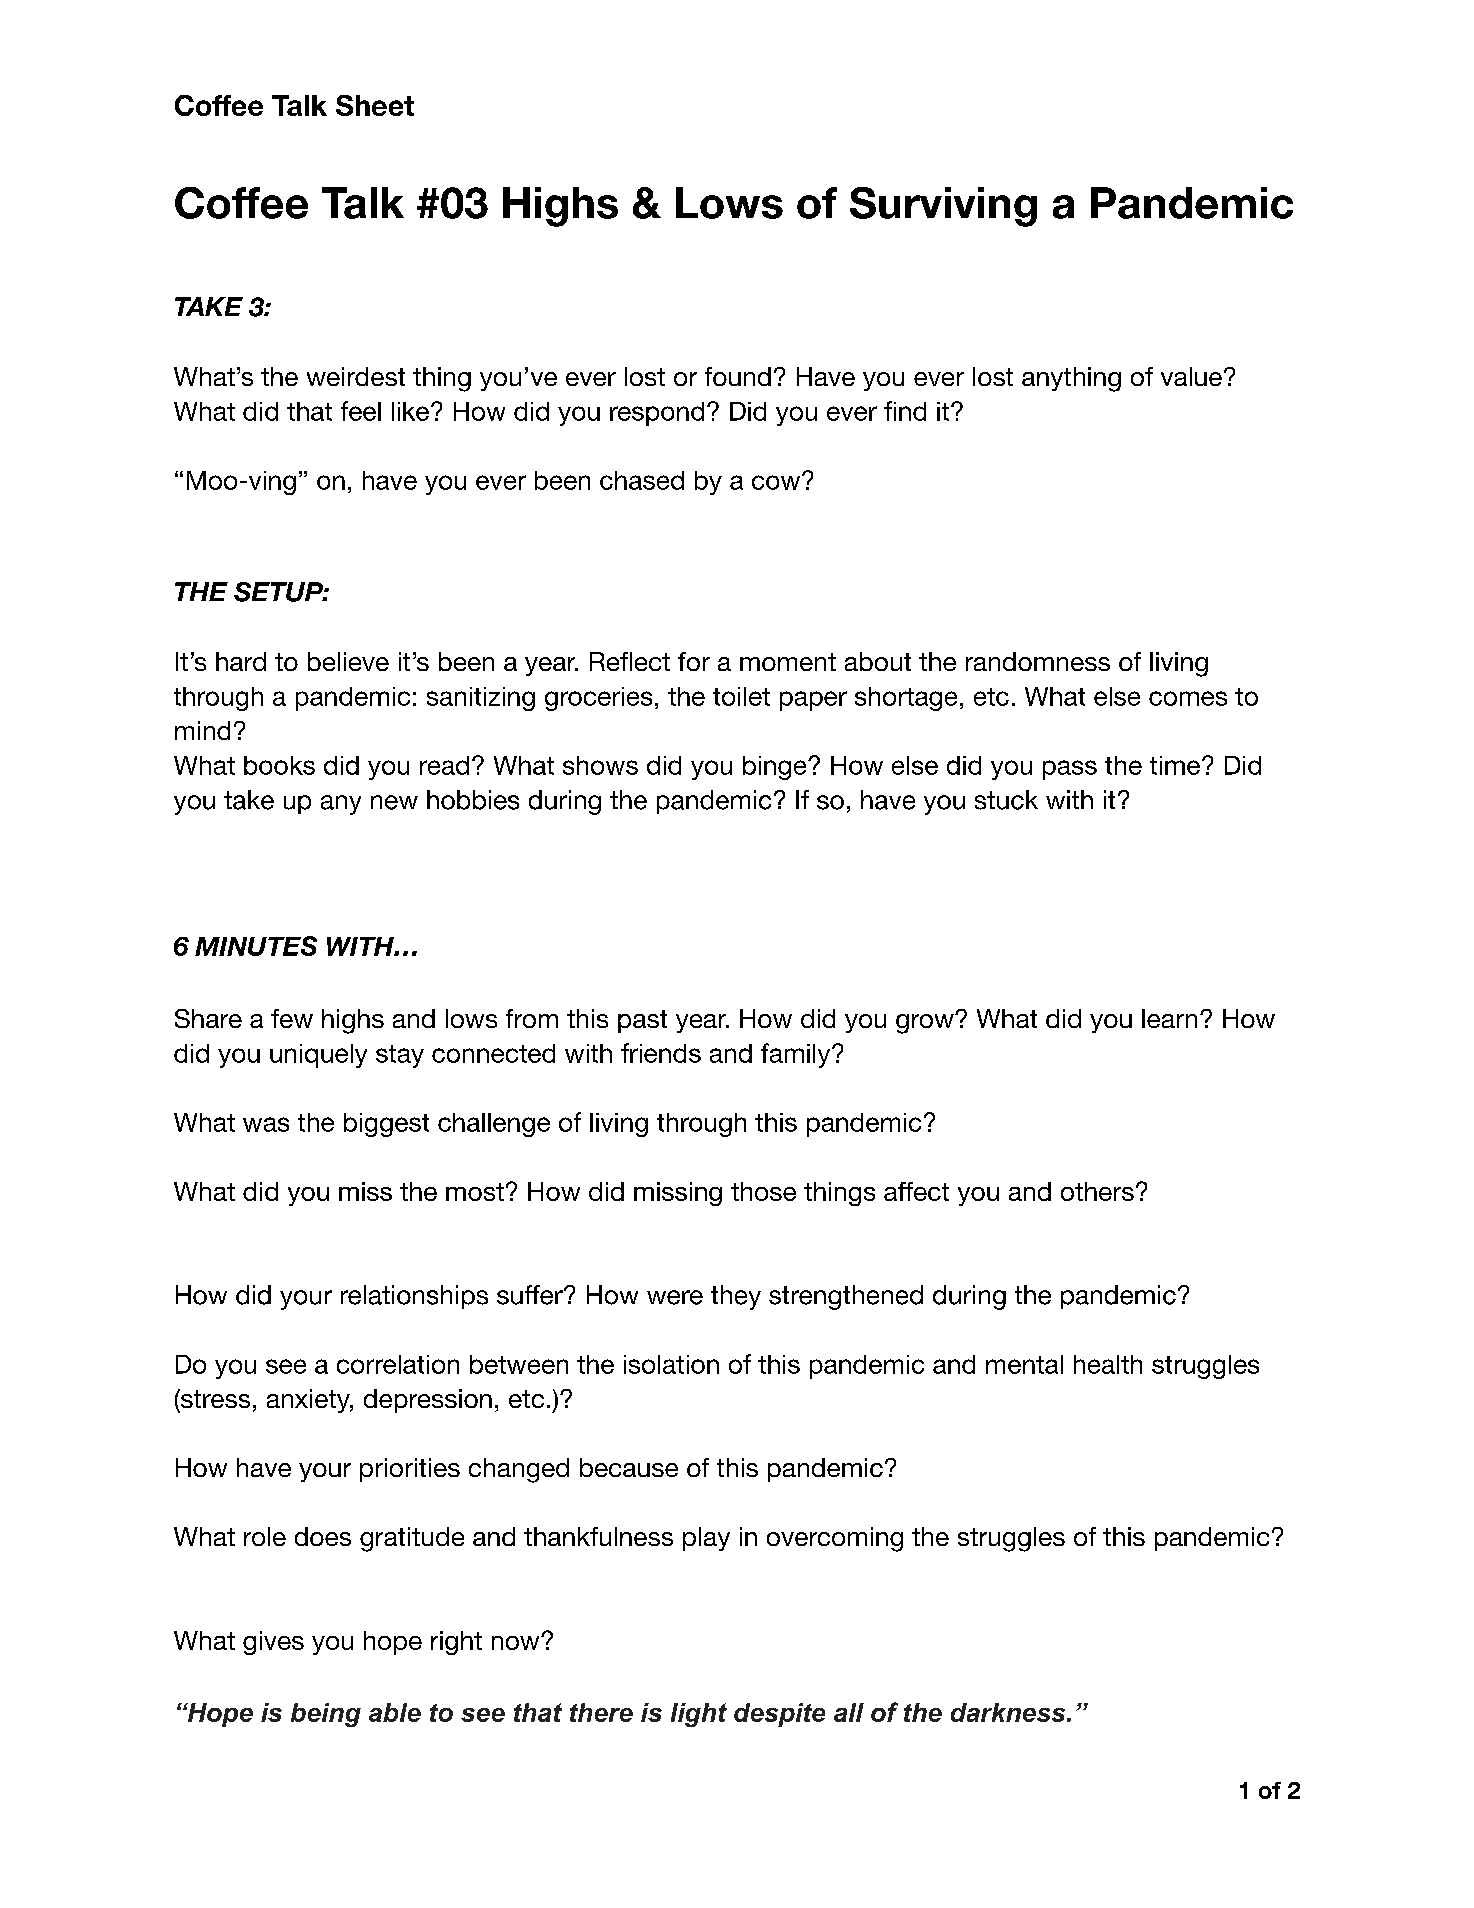 The image size is (1474, 1908). What do you see at coordinates (266, 1124) in the page?
I see `was` at bounding box center [266, 1124].
